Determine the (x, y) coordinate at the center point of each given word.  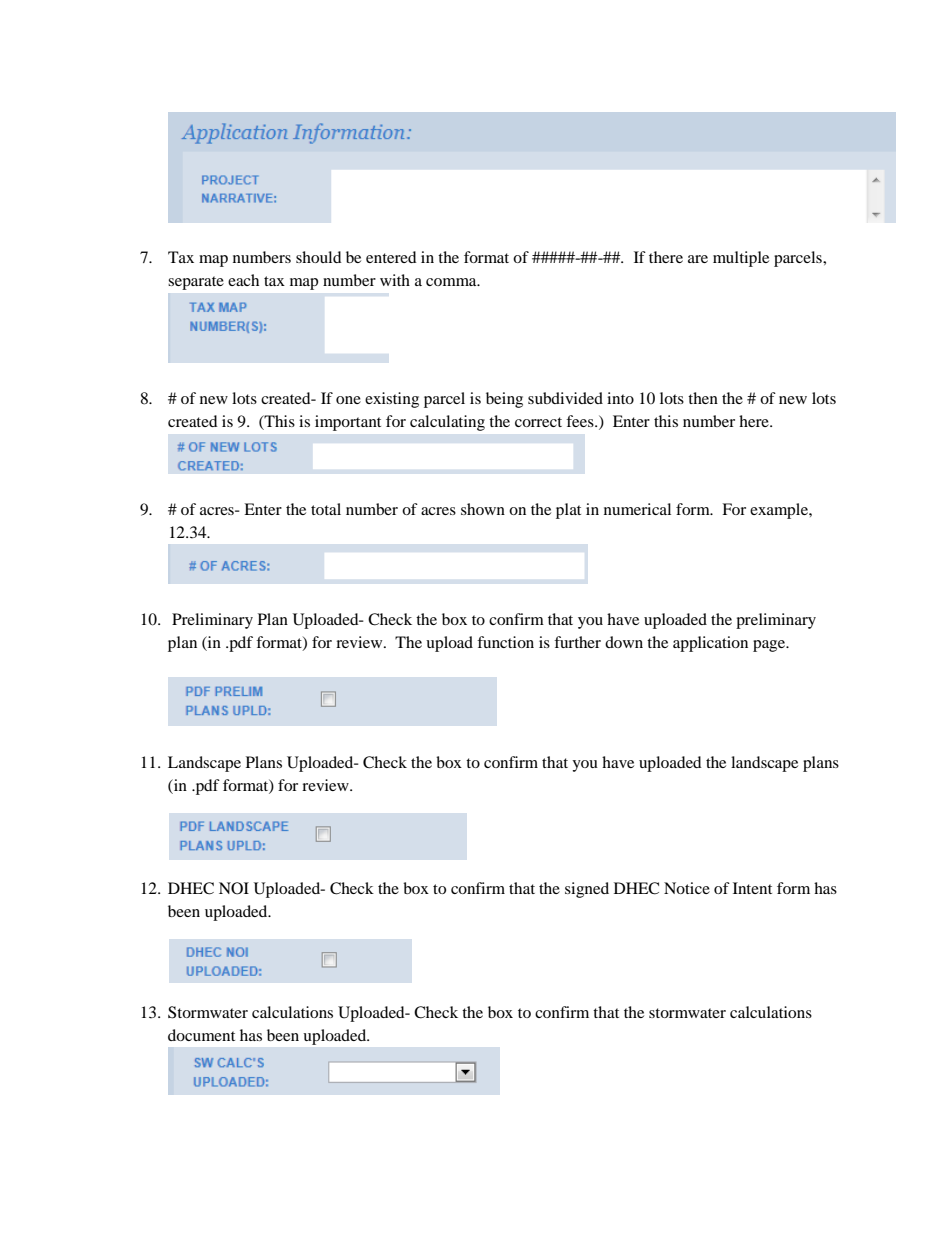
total (326, 509)
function (505, 642)
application (710, 644)
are (698, 259)
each (243, 280)
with (395, 280)
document (201, 1035)
